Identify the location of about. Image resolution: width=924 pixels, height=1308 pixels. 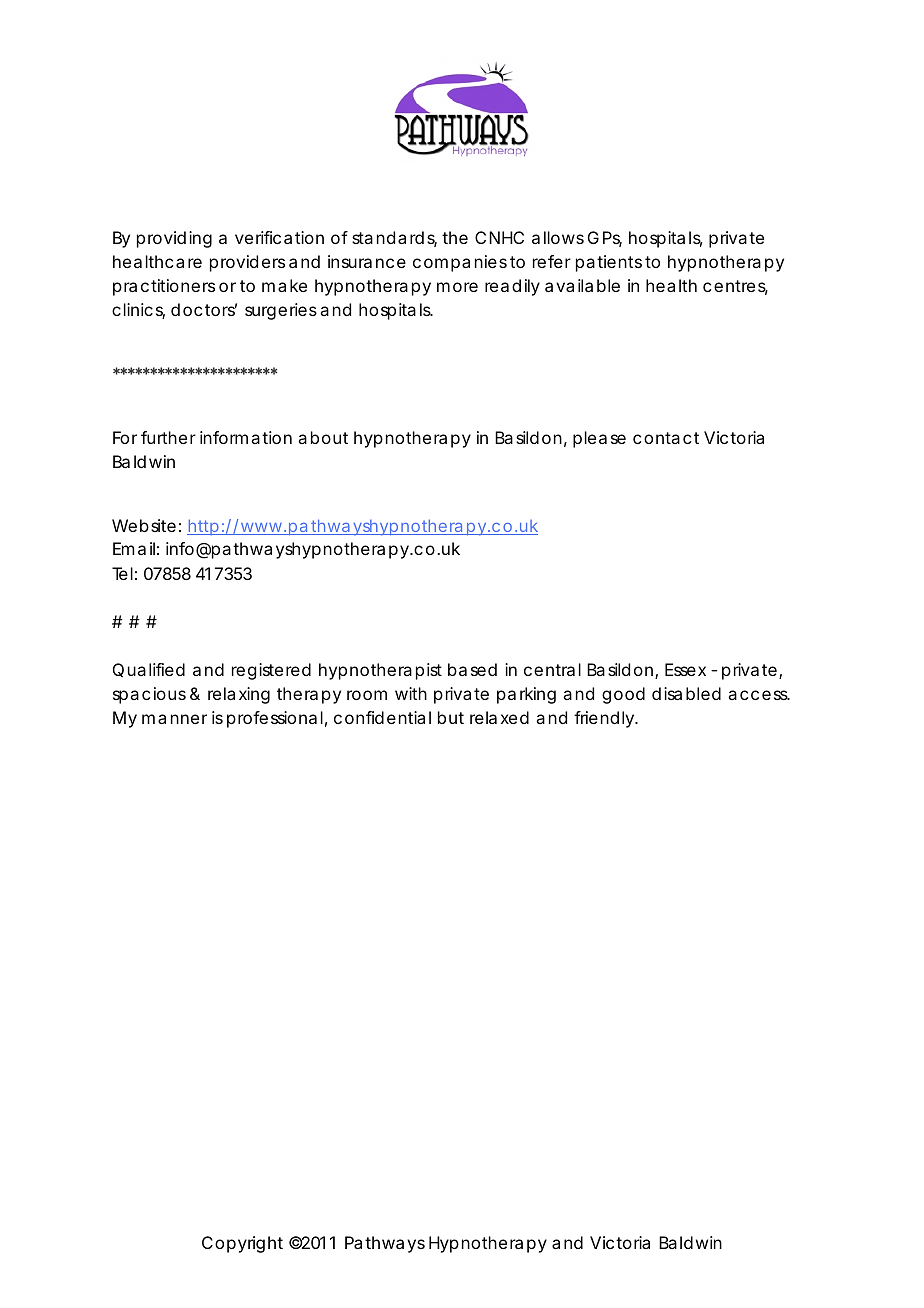
(323, 437).
